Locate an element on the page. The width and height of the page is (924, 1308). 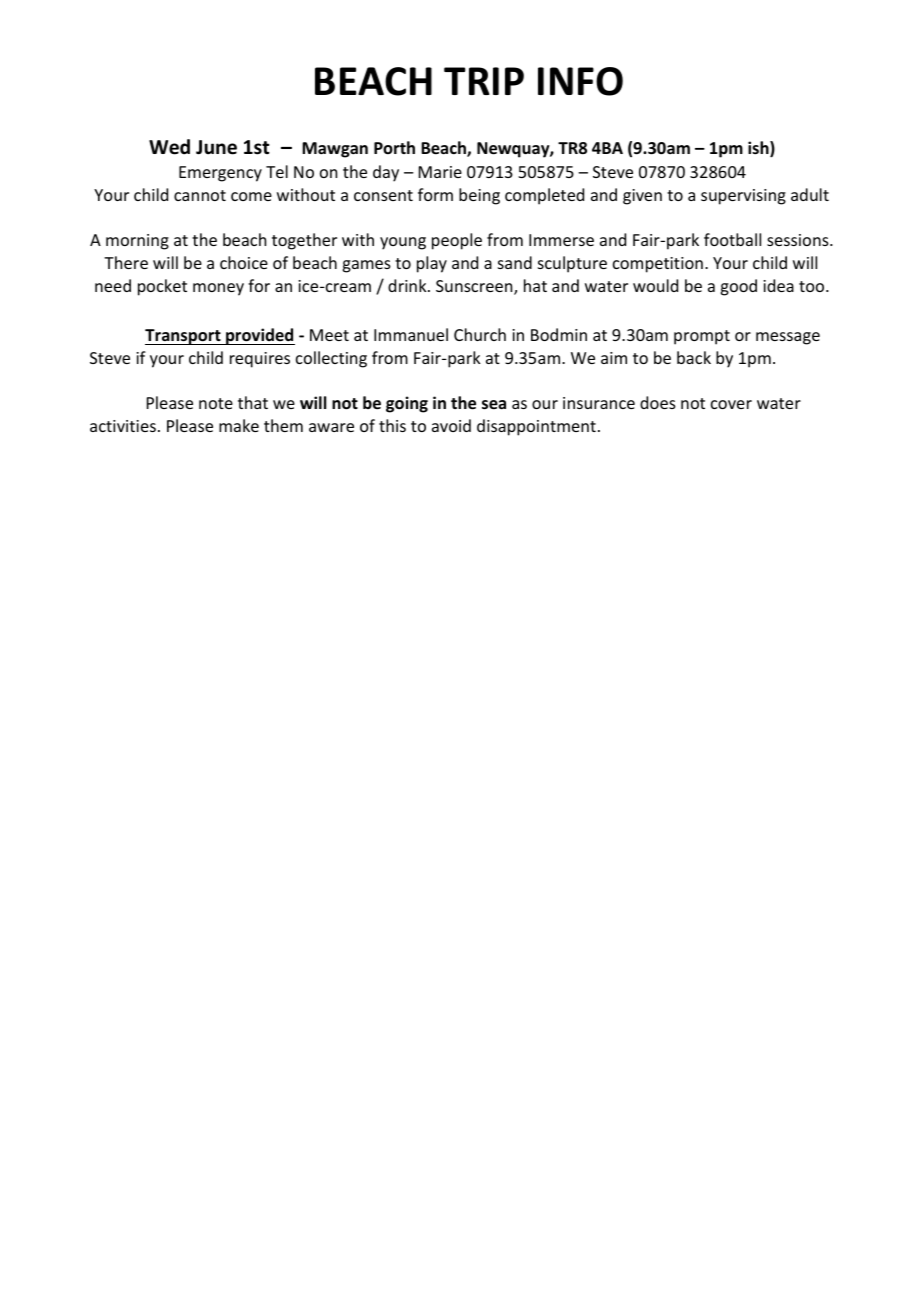
prompt is located at coordinates (702, 337).
